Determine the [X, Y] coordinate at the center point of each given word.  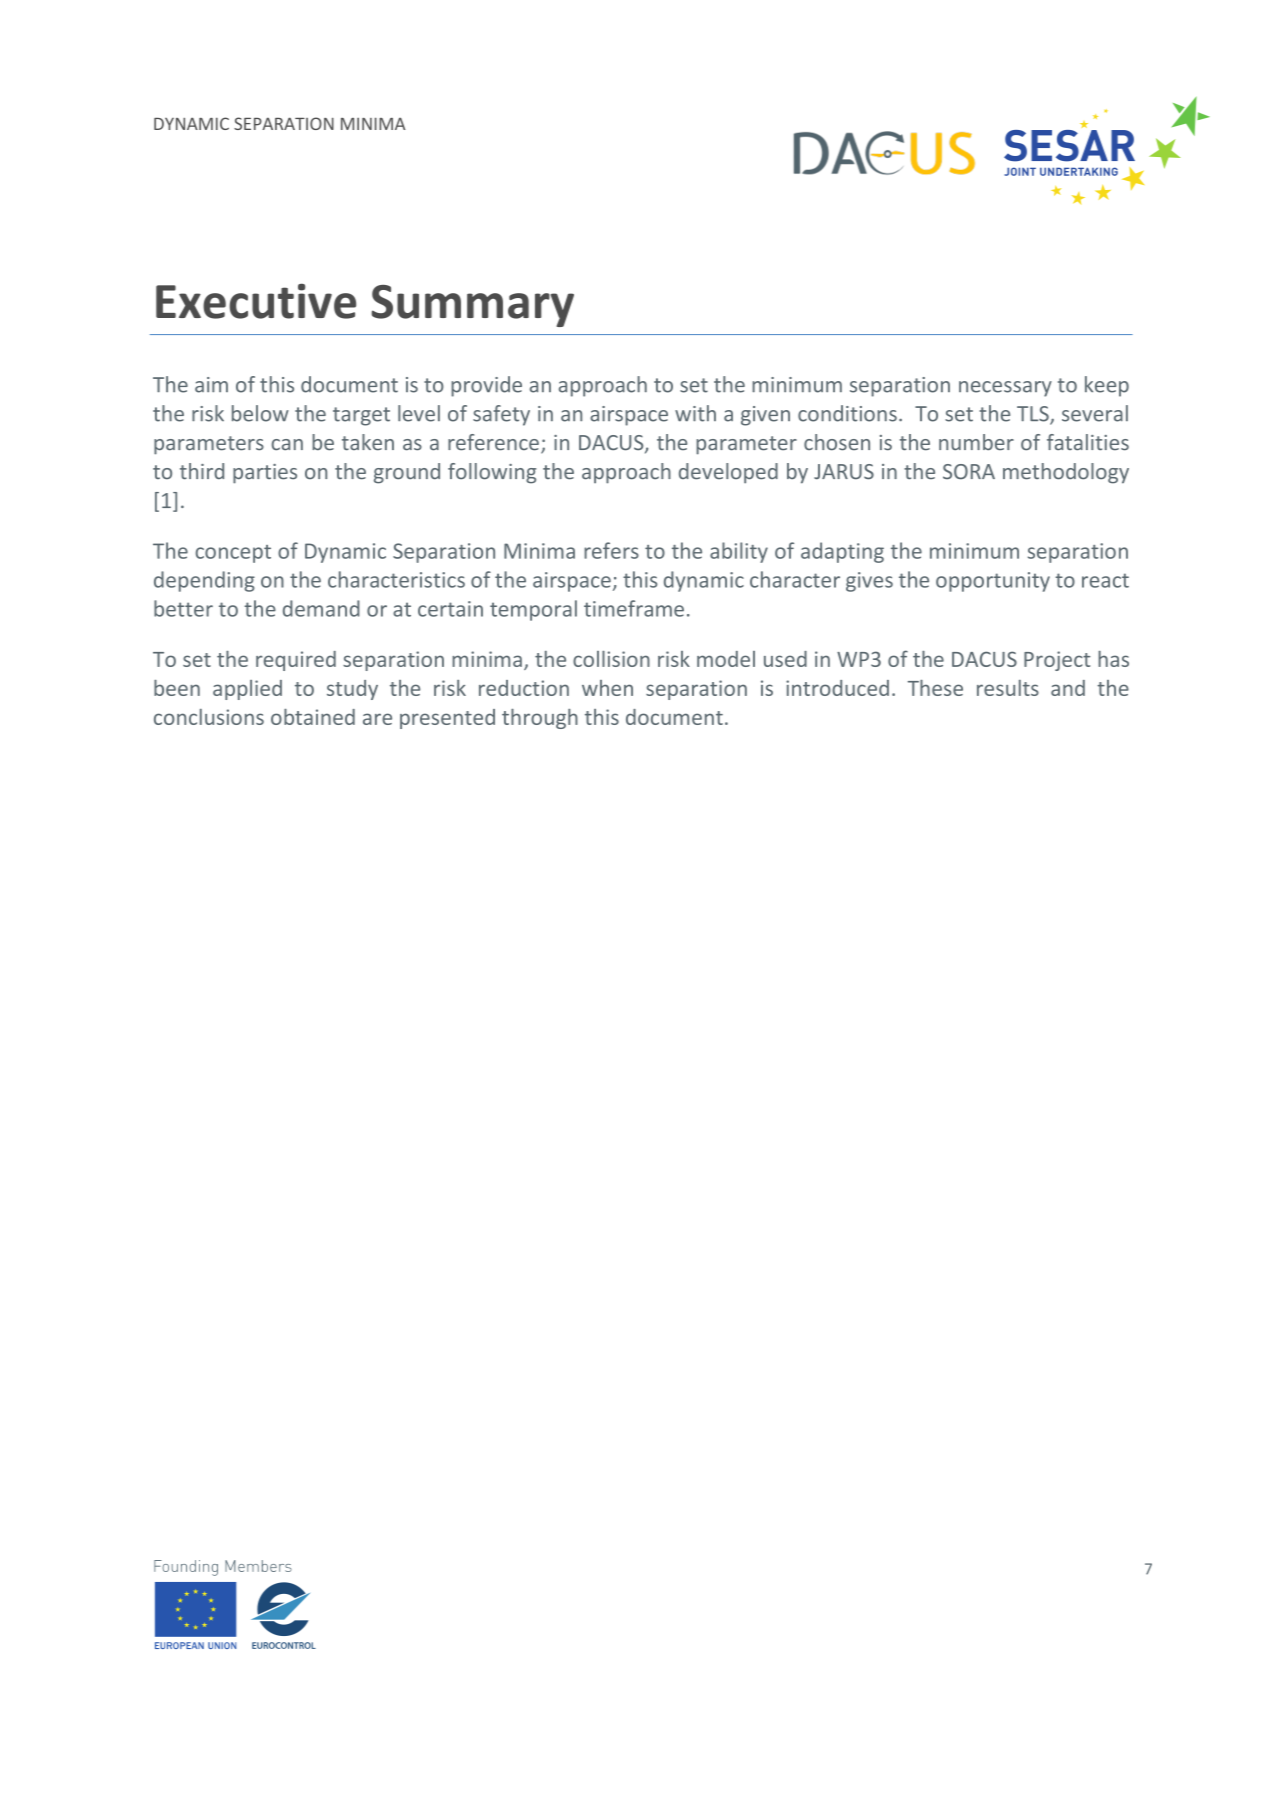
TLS [1034, 415]
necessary [1005, 389]
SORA [969, 472]
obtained [313, 717]
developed [728, 473]
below [260, 413]
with [695, 413]
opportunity [993, 582]
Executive [256, 301]
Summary [472, 306]
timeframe [634, 608]
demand [321, 608]
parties [265, 474]
